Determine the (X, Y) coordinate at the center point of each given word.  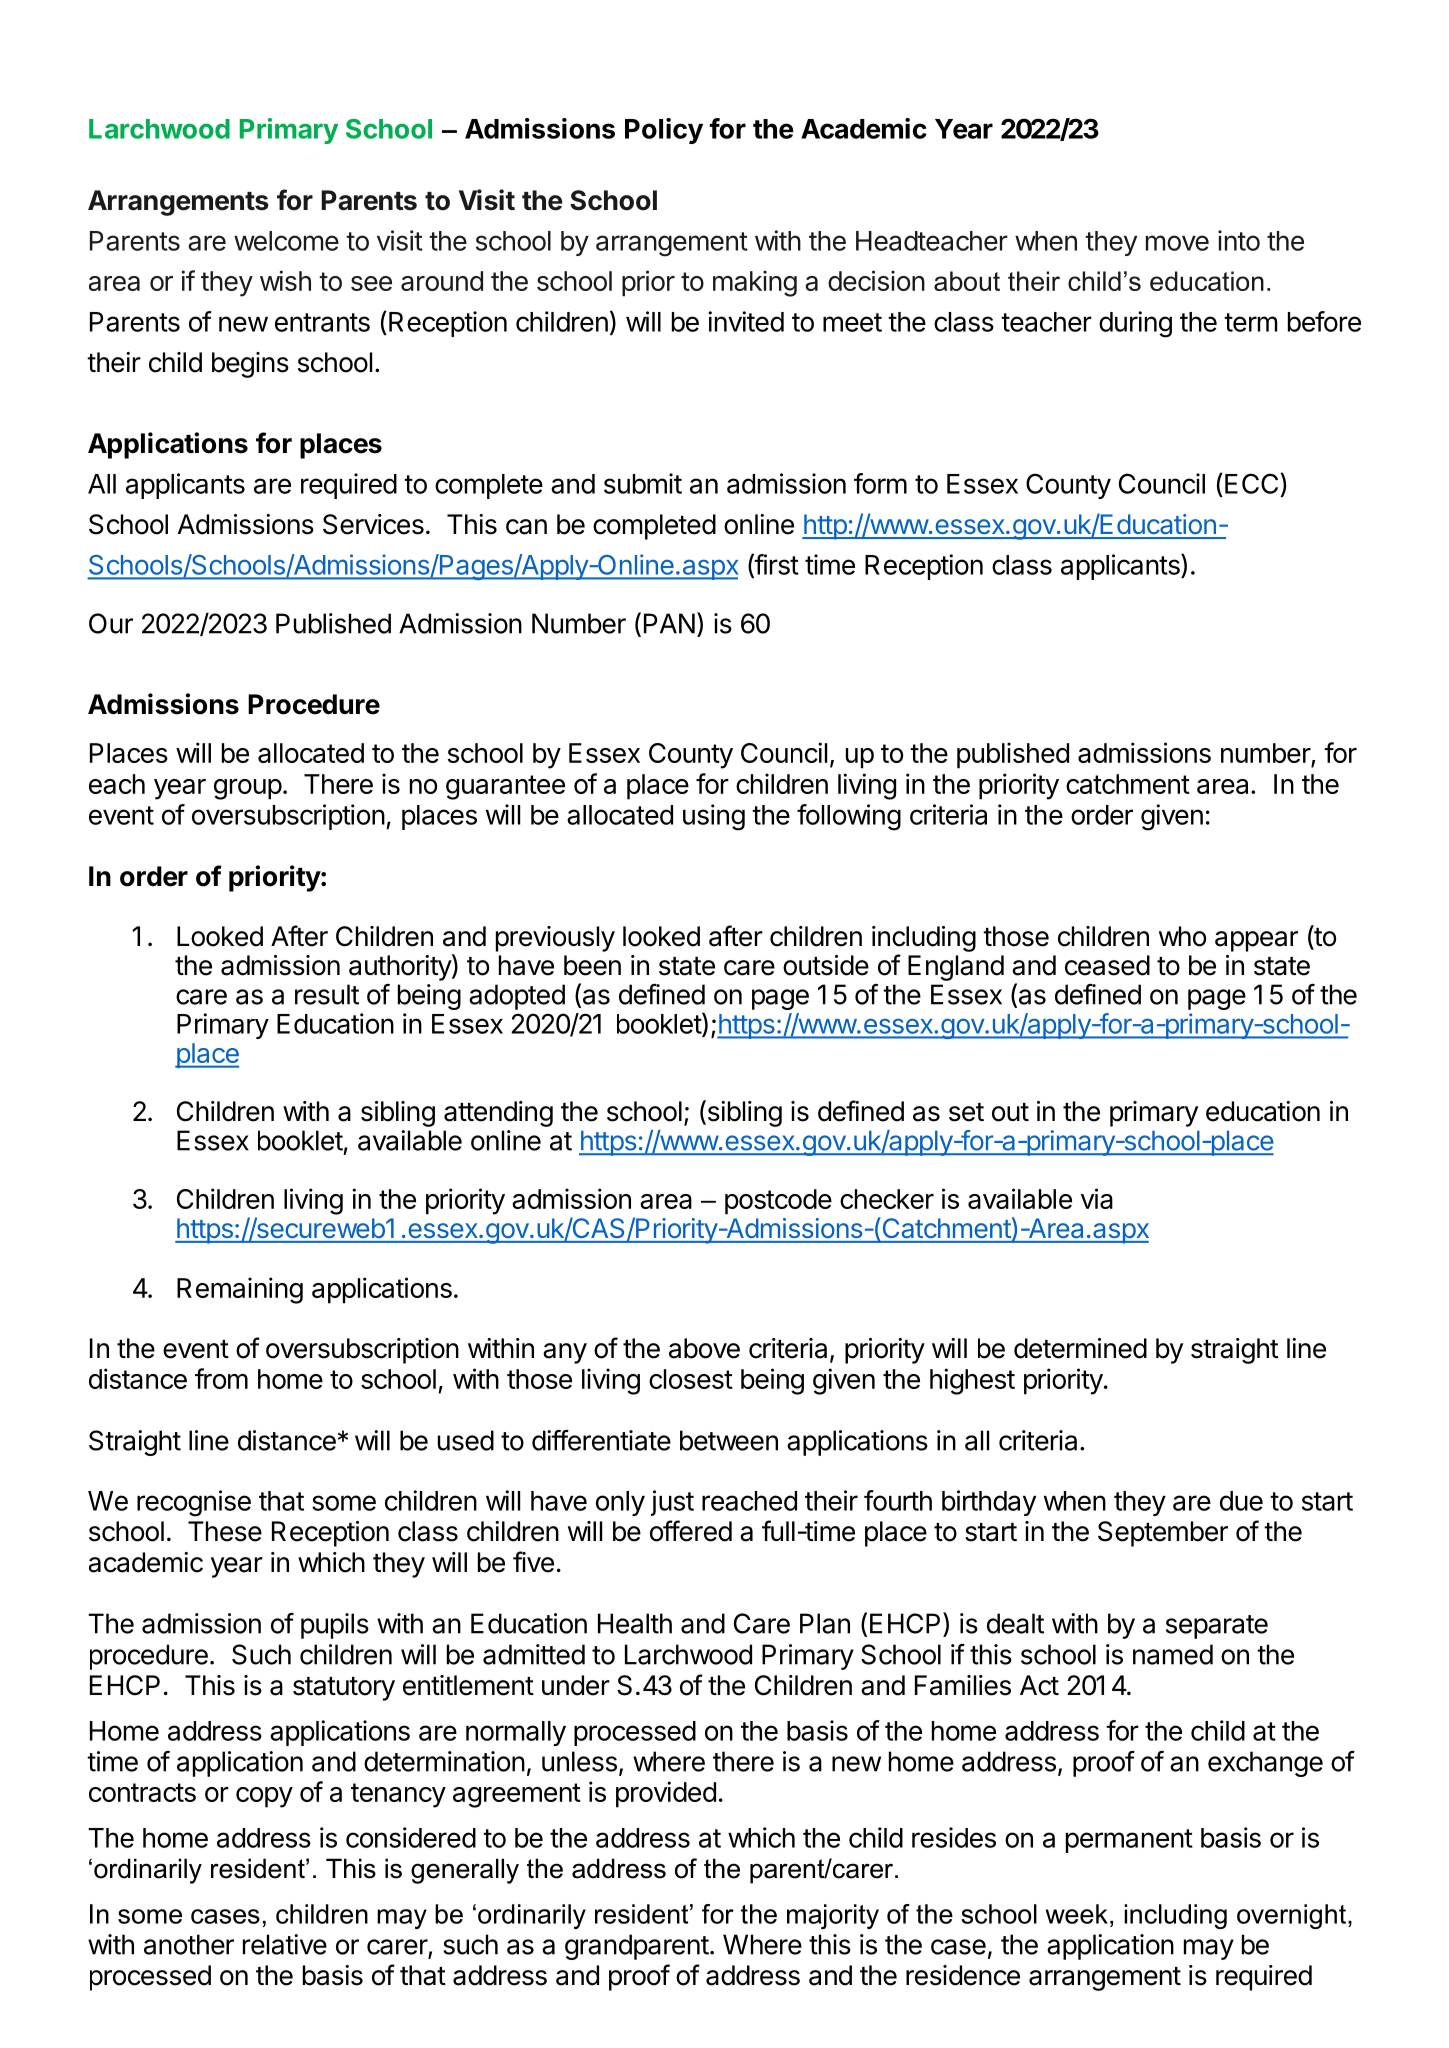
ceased (1107, 965)
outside (826, 965)
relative (285, 1944)
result (327, 994)
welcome (286, 241)
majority (833, 1916)
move (1177, 243)
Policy (664, 131)
